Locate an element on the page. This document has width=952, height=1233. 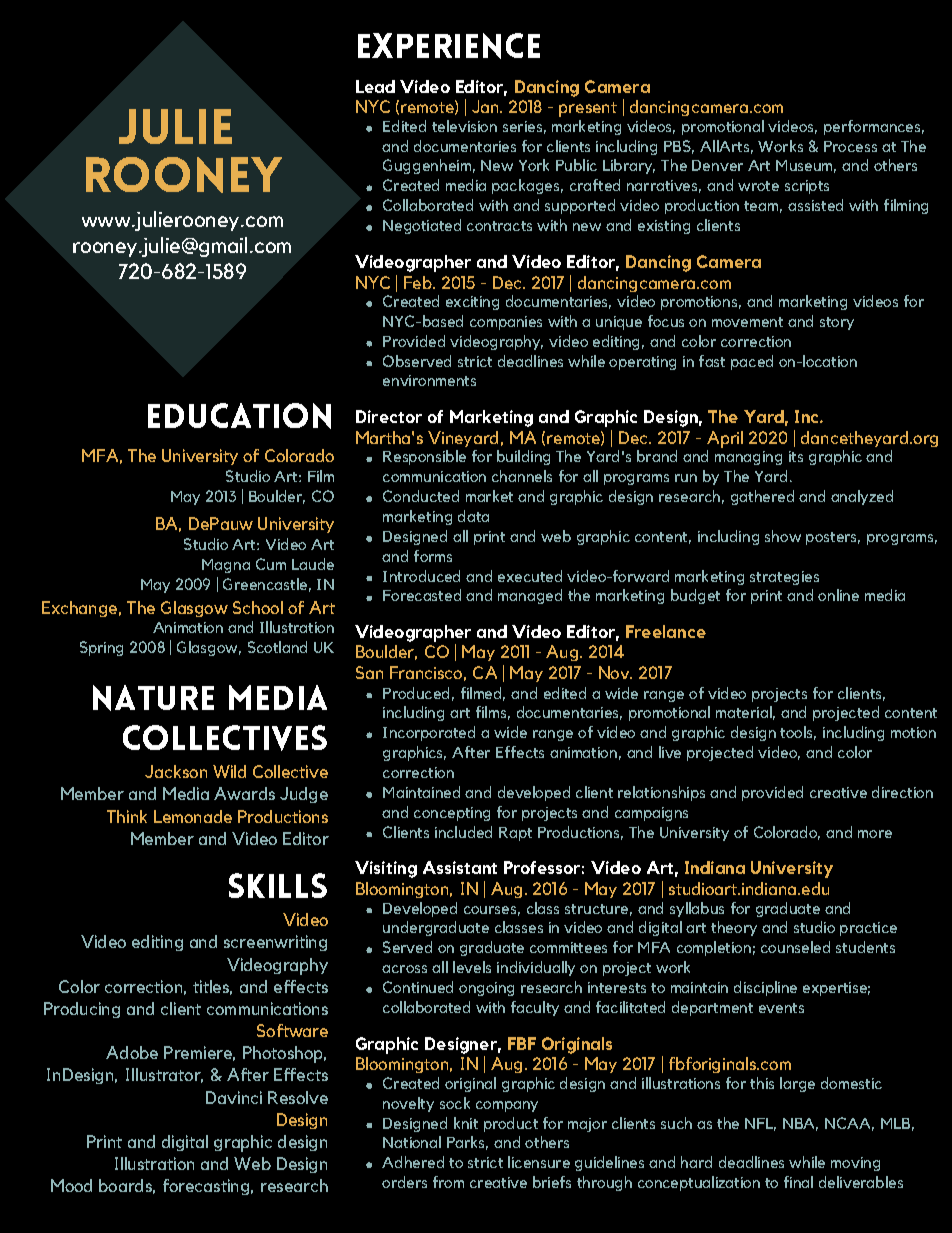
Education is located at coordinates (239, 416).
